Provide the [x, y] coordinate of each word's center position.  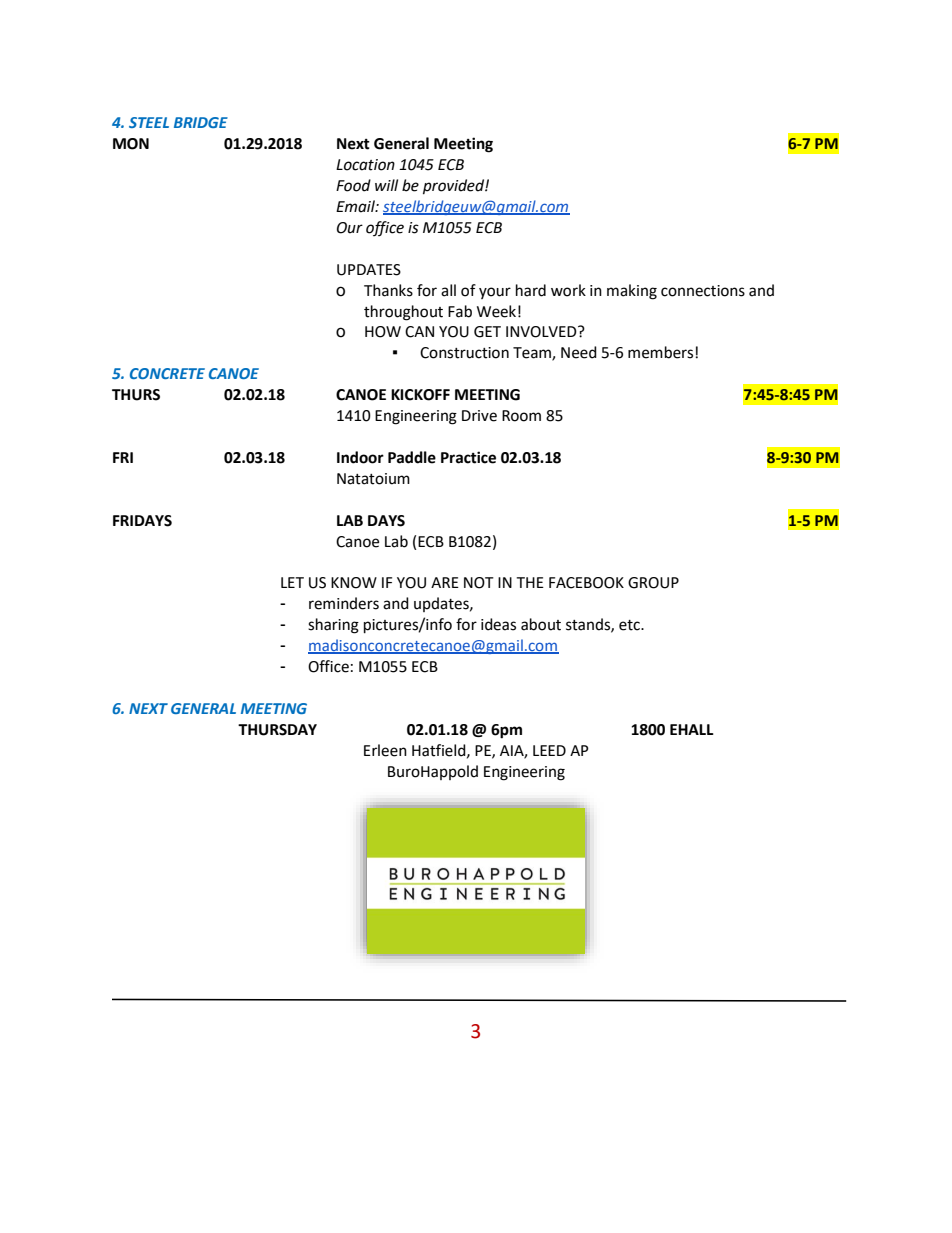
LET [292, 582]
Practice [468, 457]
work [568, 290]
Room [521, 416]
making [632, 292]
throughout [403, 313]
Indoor [360, 457]
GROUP [653, 583]
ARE [445, 582]
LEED [549, 750]
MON [131, 144]
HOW [383, 332]
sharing [333, 626]
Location [365, 165]
